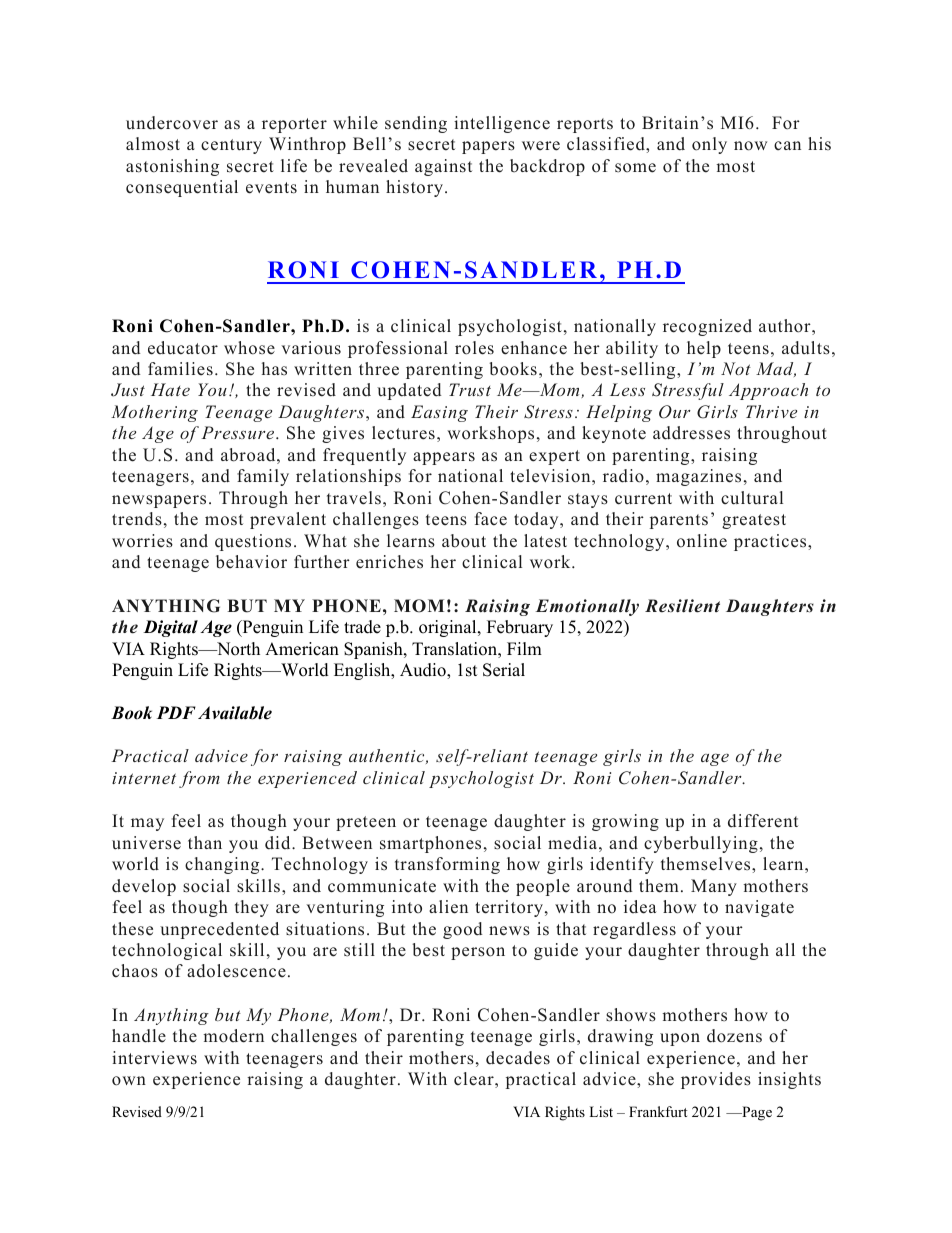 The width and height of the document is (952, 1233). I want to click on century, so click(231, 146).
